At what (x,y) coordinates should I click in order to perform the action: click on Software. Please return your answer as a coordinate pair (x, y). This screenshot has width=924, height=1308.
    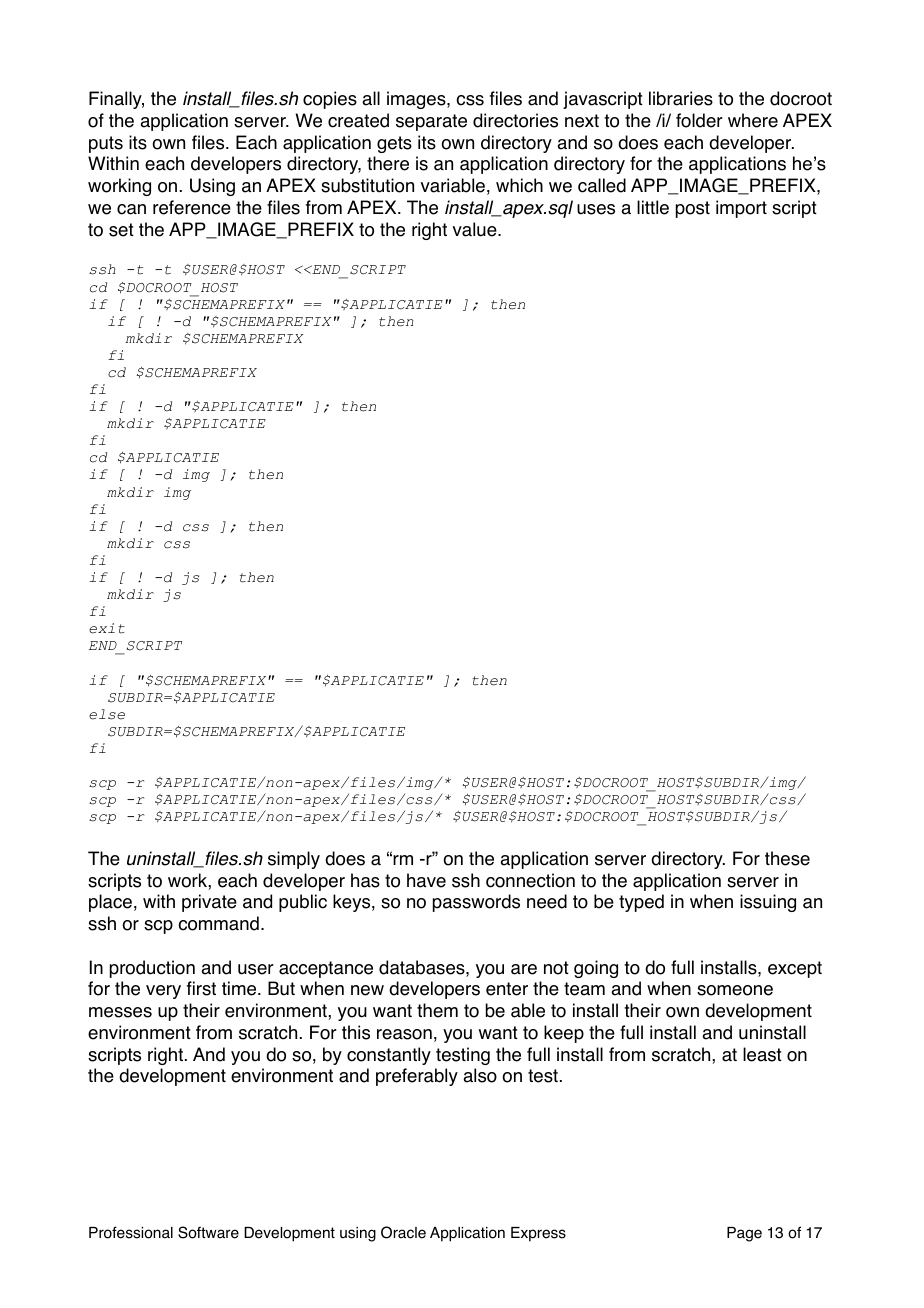
    Looking at the image, I should click on (208, 1232).
